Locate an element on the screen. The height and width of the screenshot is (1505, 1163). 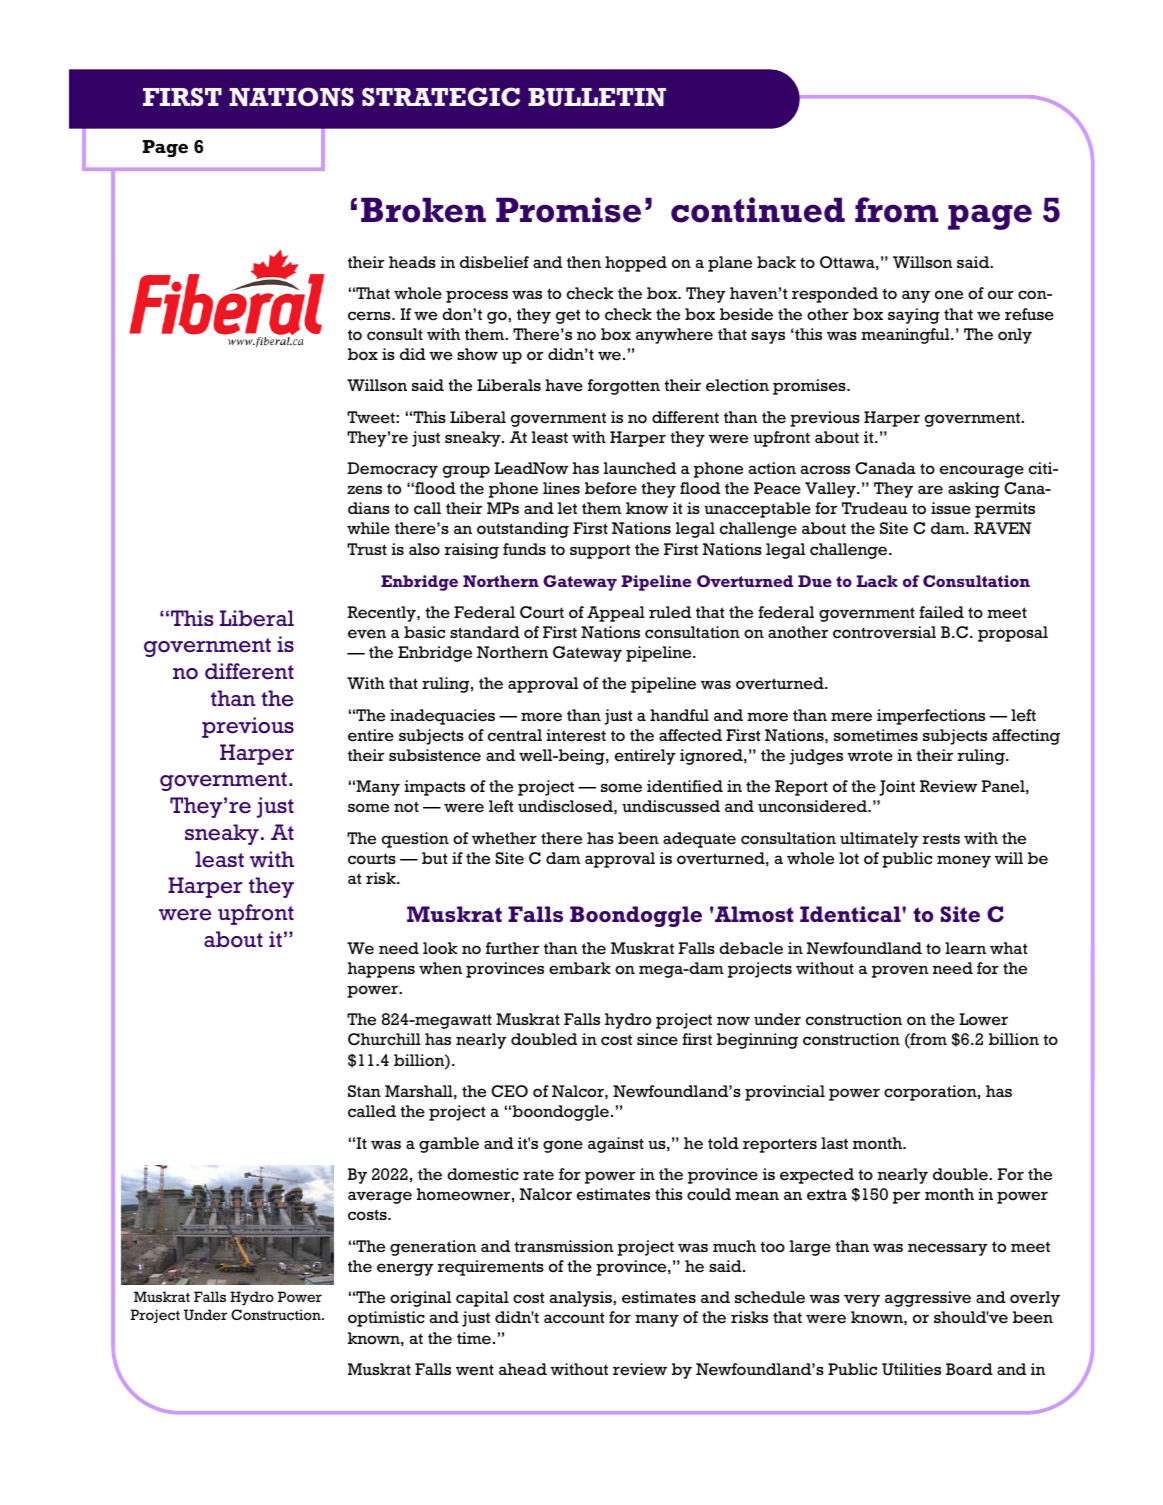
also is located at coordinates (424, 549).
